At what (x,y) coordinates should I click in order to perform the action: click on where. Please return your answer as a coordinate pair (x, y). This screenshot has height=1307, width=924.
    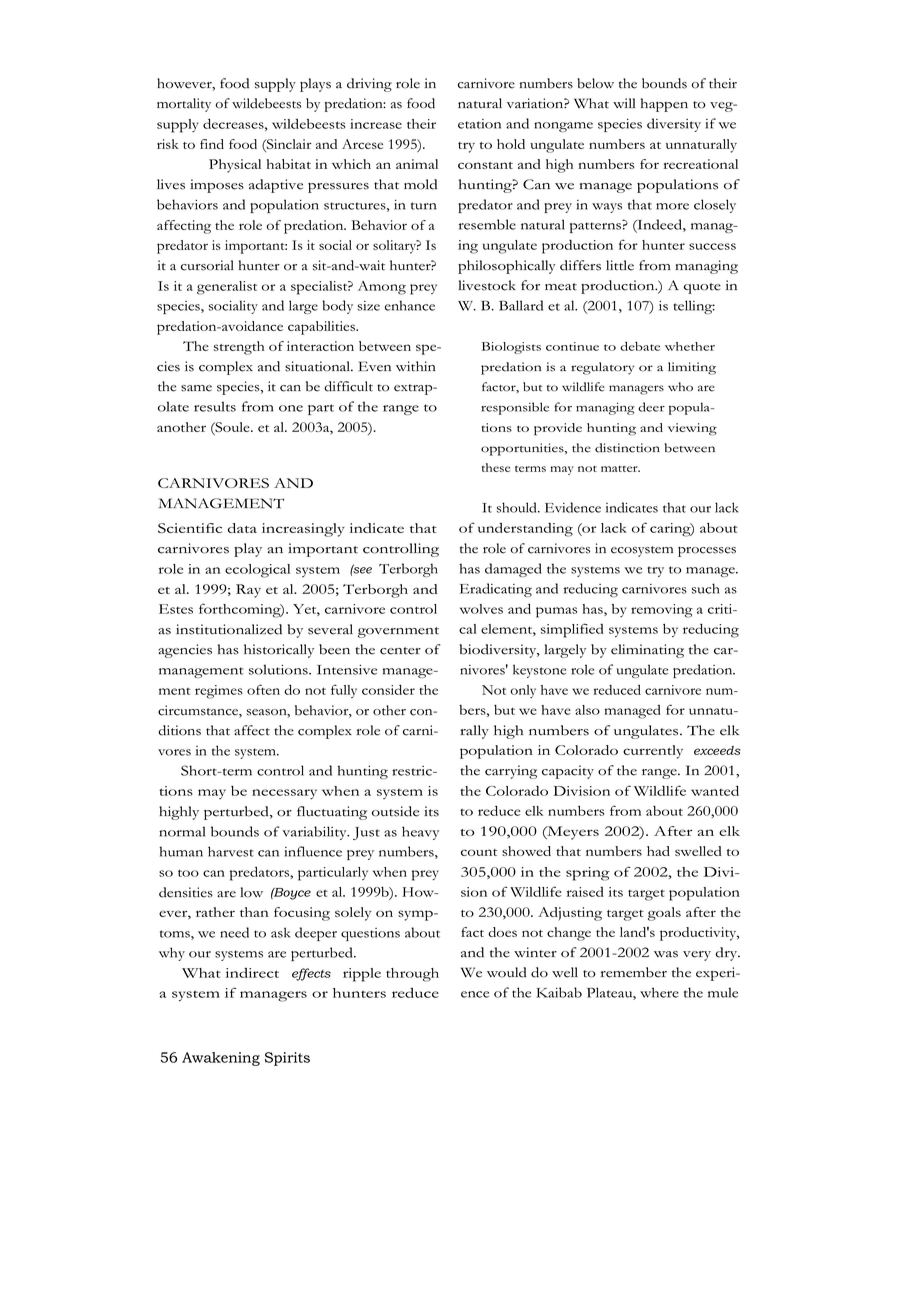
    Looking at the image, I should click on (659, 992).
